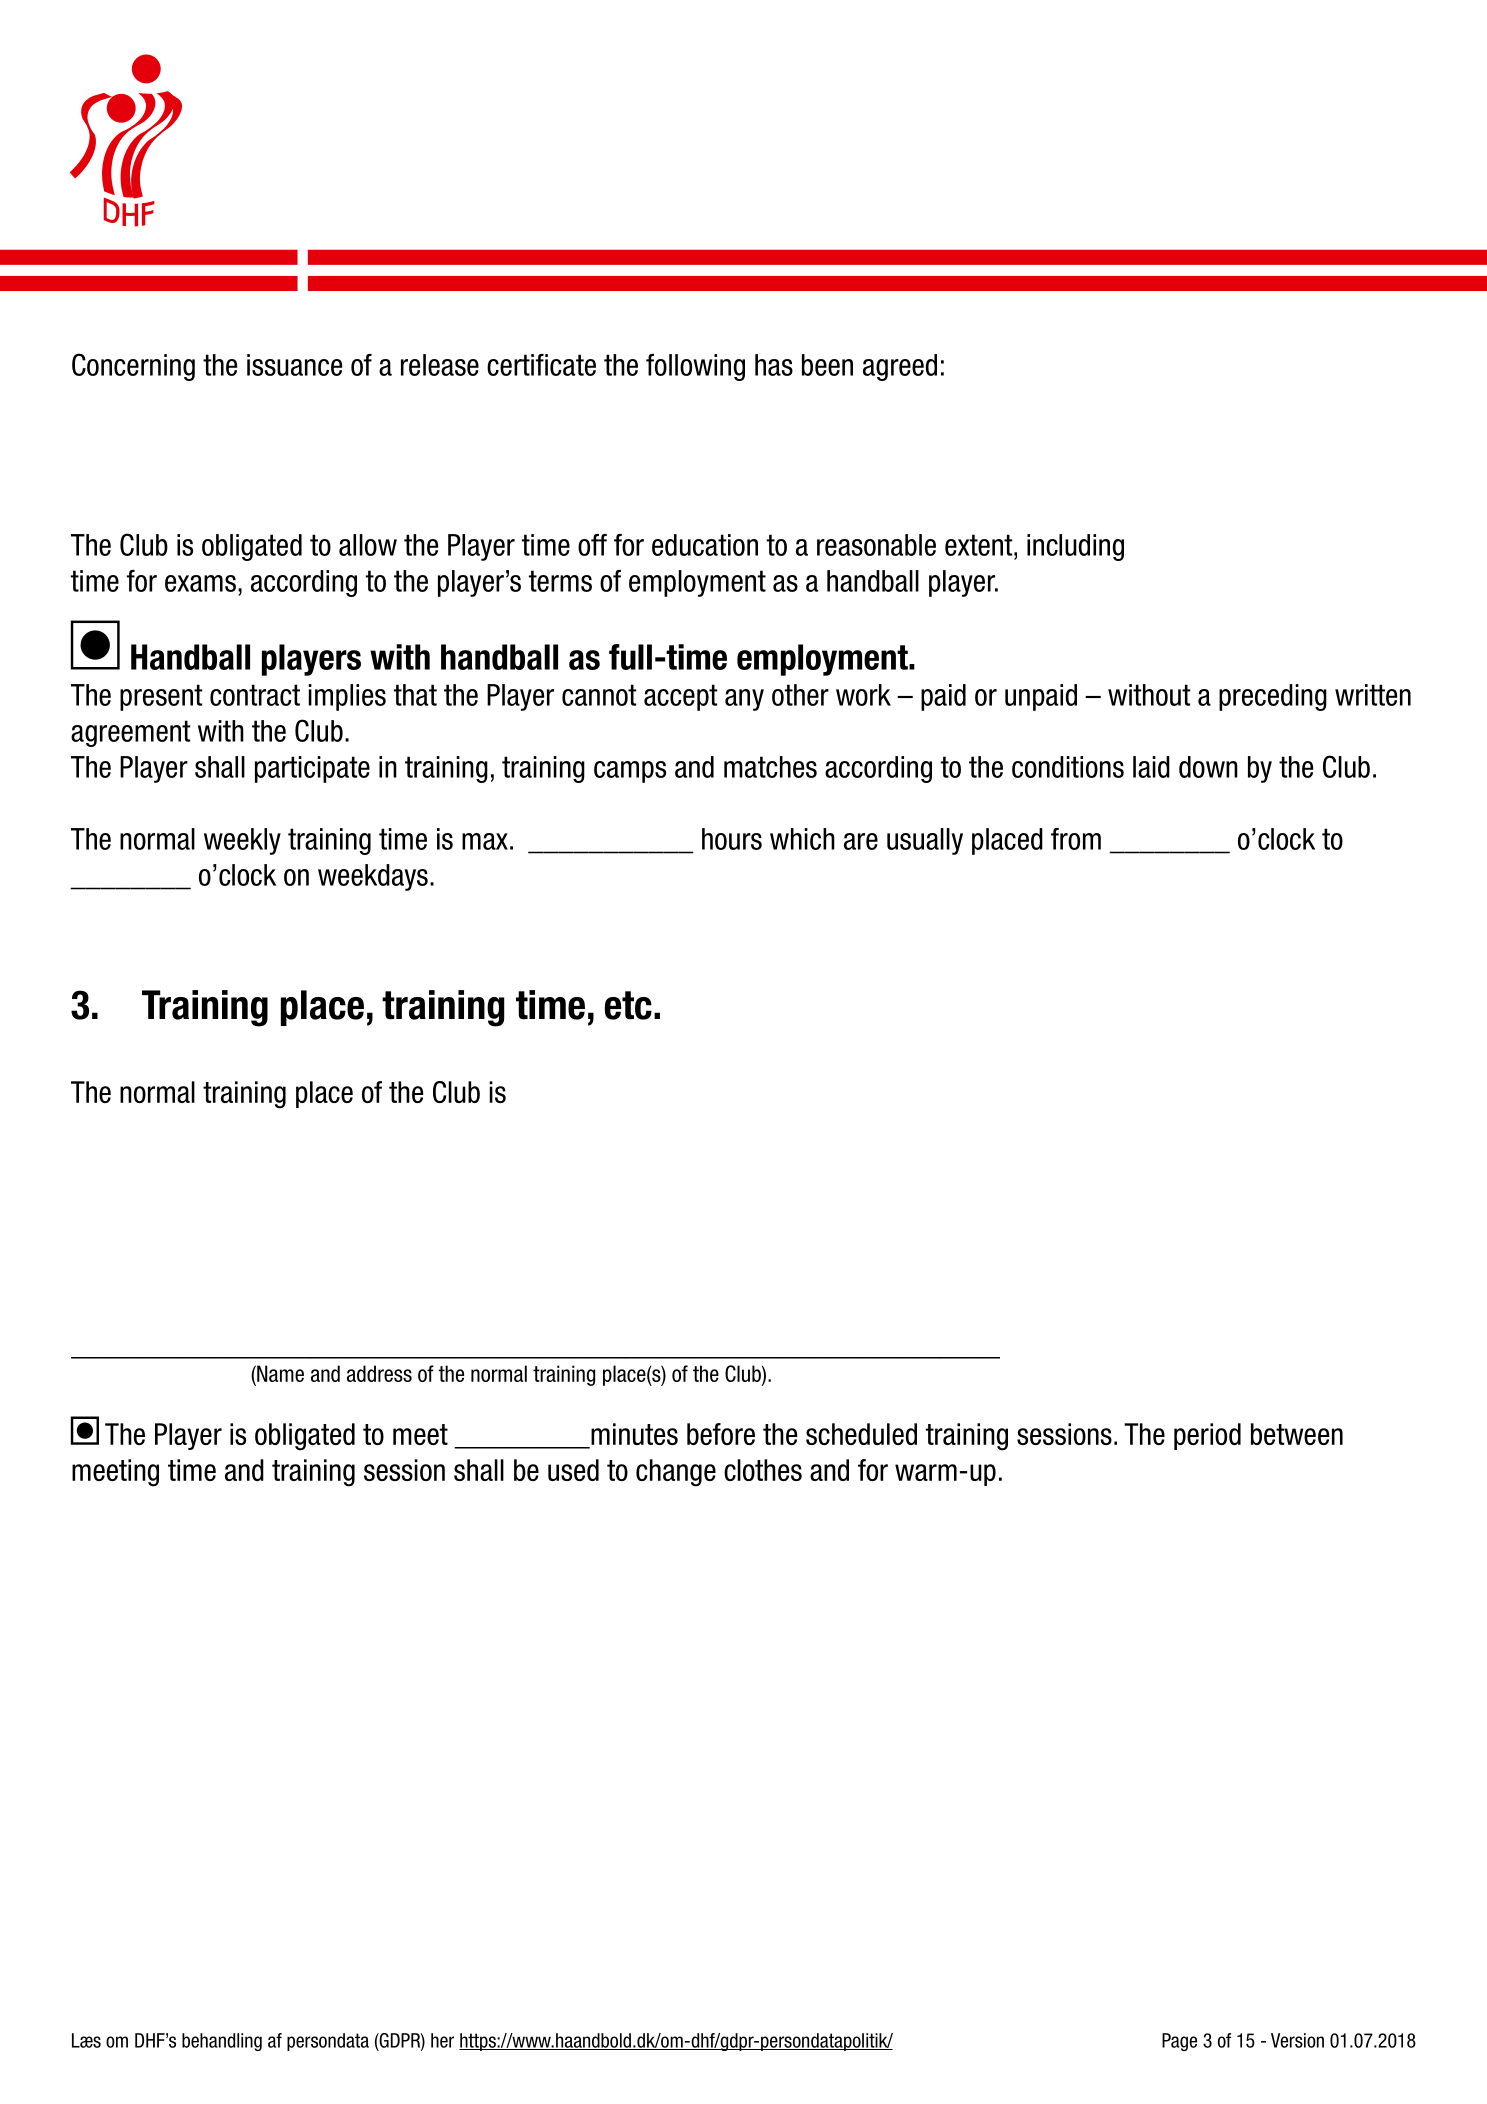 The width and height of the screenshot is (1487, 2104). Describe the element at coordinates (279, 1375) in the screenshot. I see `Name` at that location.
